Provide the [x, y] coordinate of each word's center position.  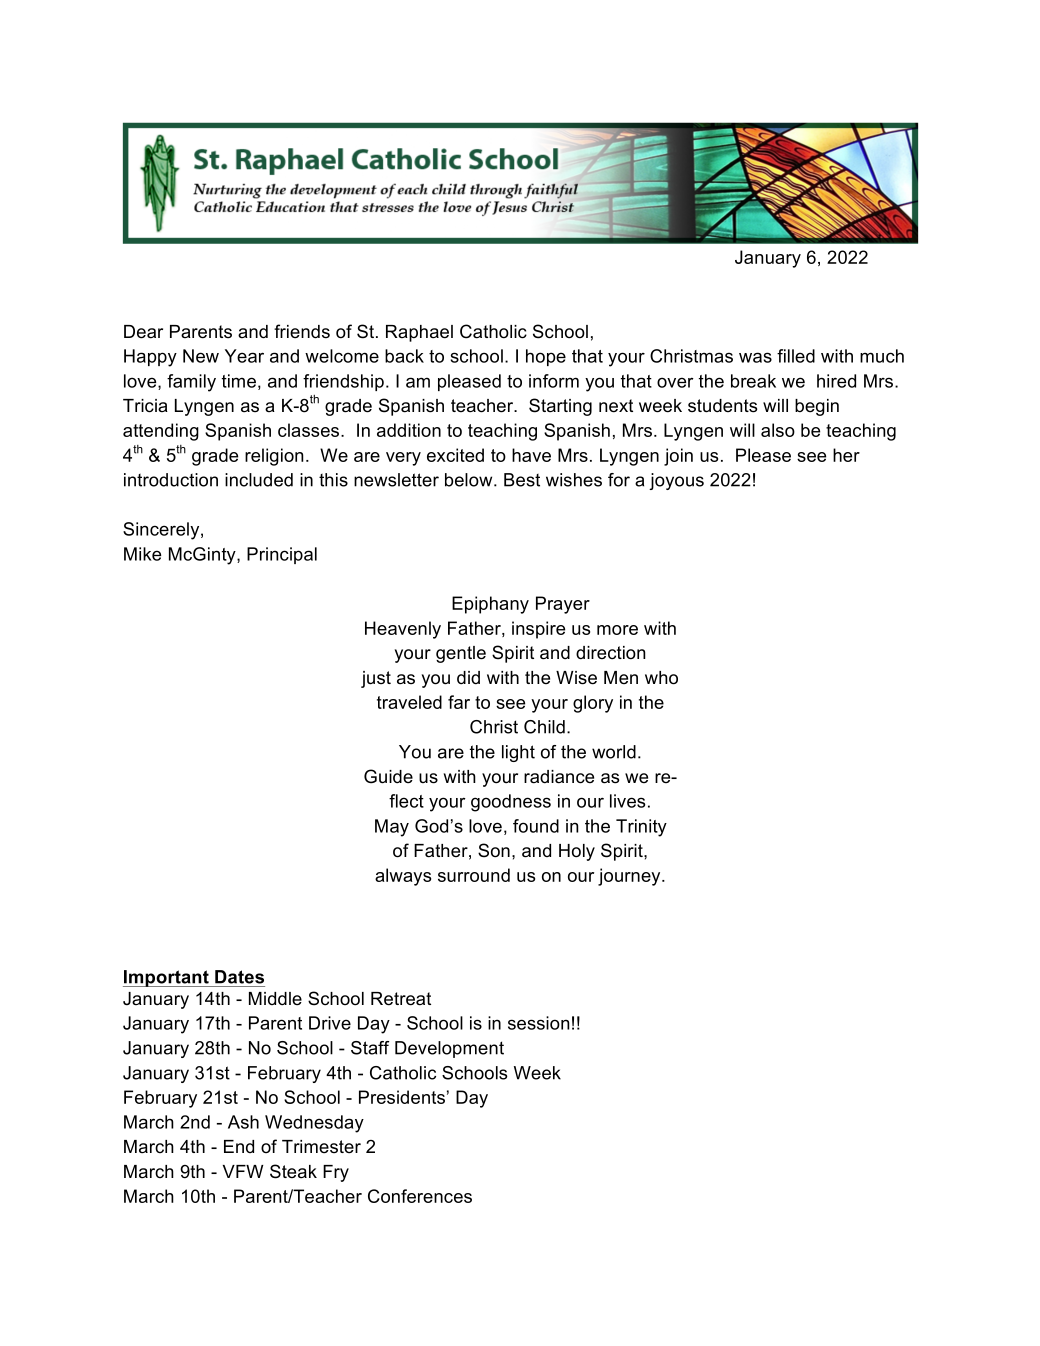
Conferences [420, 1196]
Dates [239, 977]
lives [628, 801]
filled [796, 356]
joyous [676, 481]
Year [244, 356]
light [518, 753]
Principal [282, 555]
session [539, 1023]
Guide [388, 776]
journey [630, 877]
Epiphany [490, 605]
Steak [293, 1171]
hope [546, 357]
